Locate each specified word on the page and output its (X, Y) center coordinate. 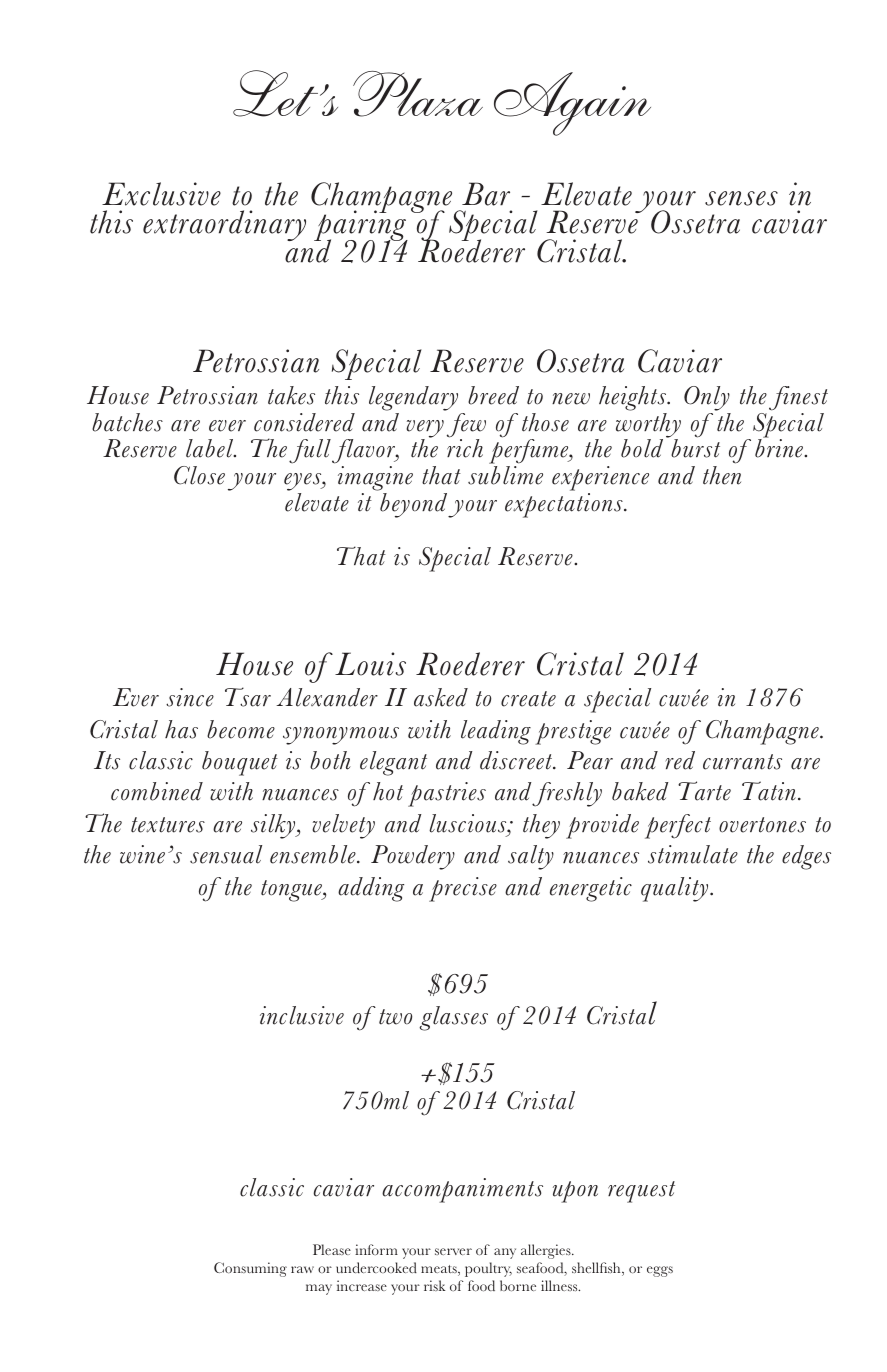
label (211, 448)
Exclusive (161, 194)
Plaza (418, 94)
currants (742, 762)
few (466, 426)
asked (441, 697)
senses (741, 198)
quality (676, 889)
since (190, 697)
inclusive (302, 1015)
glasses (453, 1018)
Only (707, 398)
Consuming (250, 1269)
